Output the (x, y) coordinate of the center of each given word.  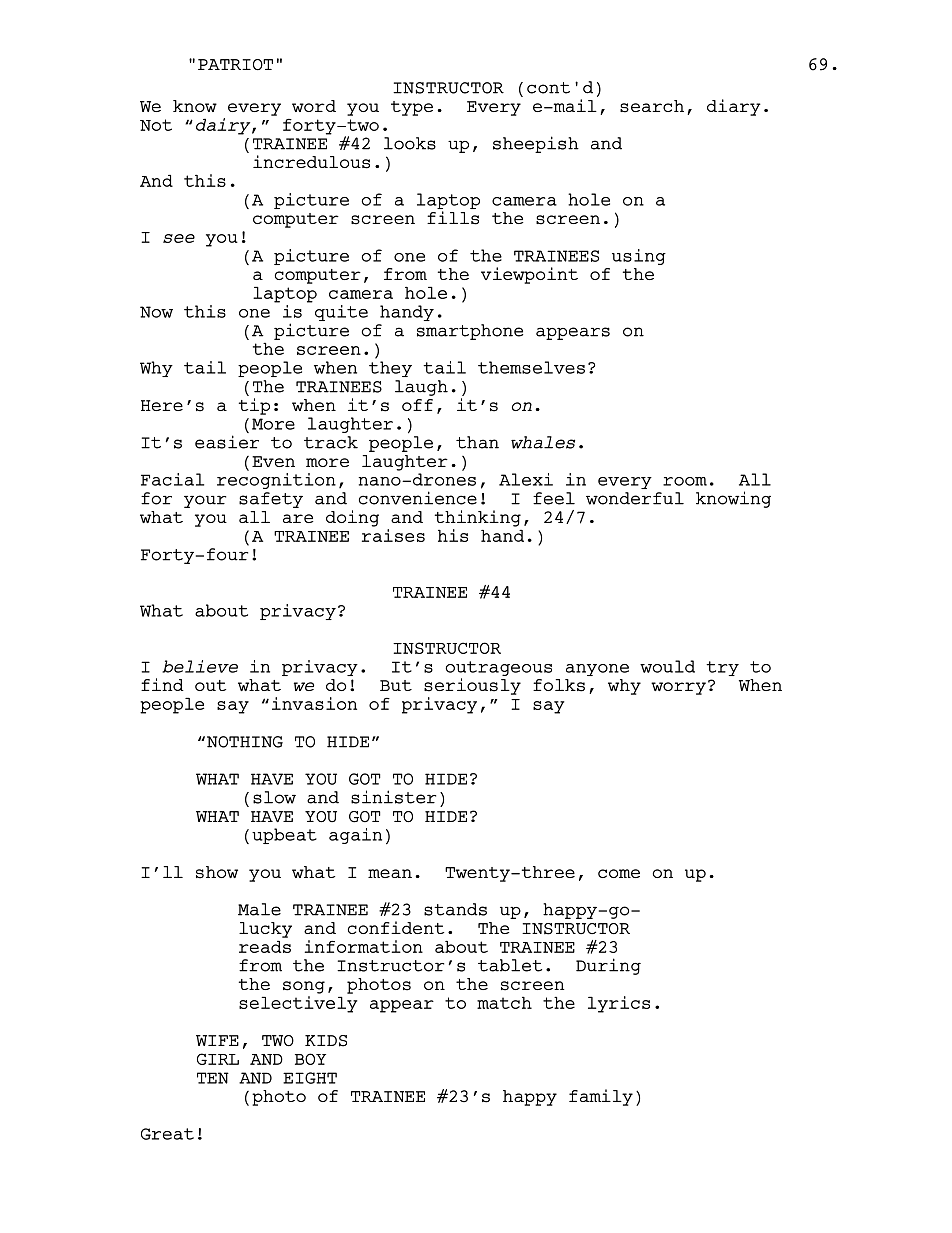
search (652, 106)
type (412, 108)
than (477, 442)
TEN (213, 1078)
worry (678, 688)
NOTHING (245, 742)
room (685, 481)
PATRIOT (235, 65)
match (504, 1002)
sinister (393, 797)
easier (227, 442)
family (601, 1097)
